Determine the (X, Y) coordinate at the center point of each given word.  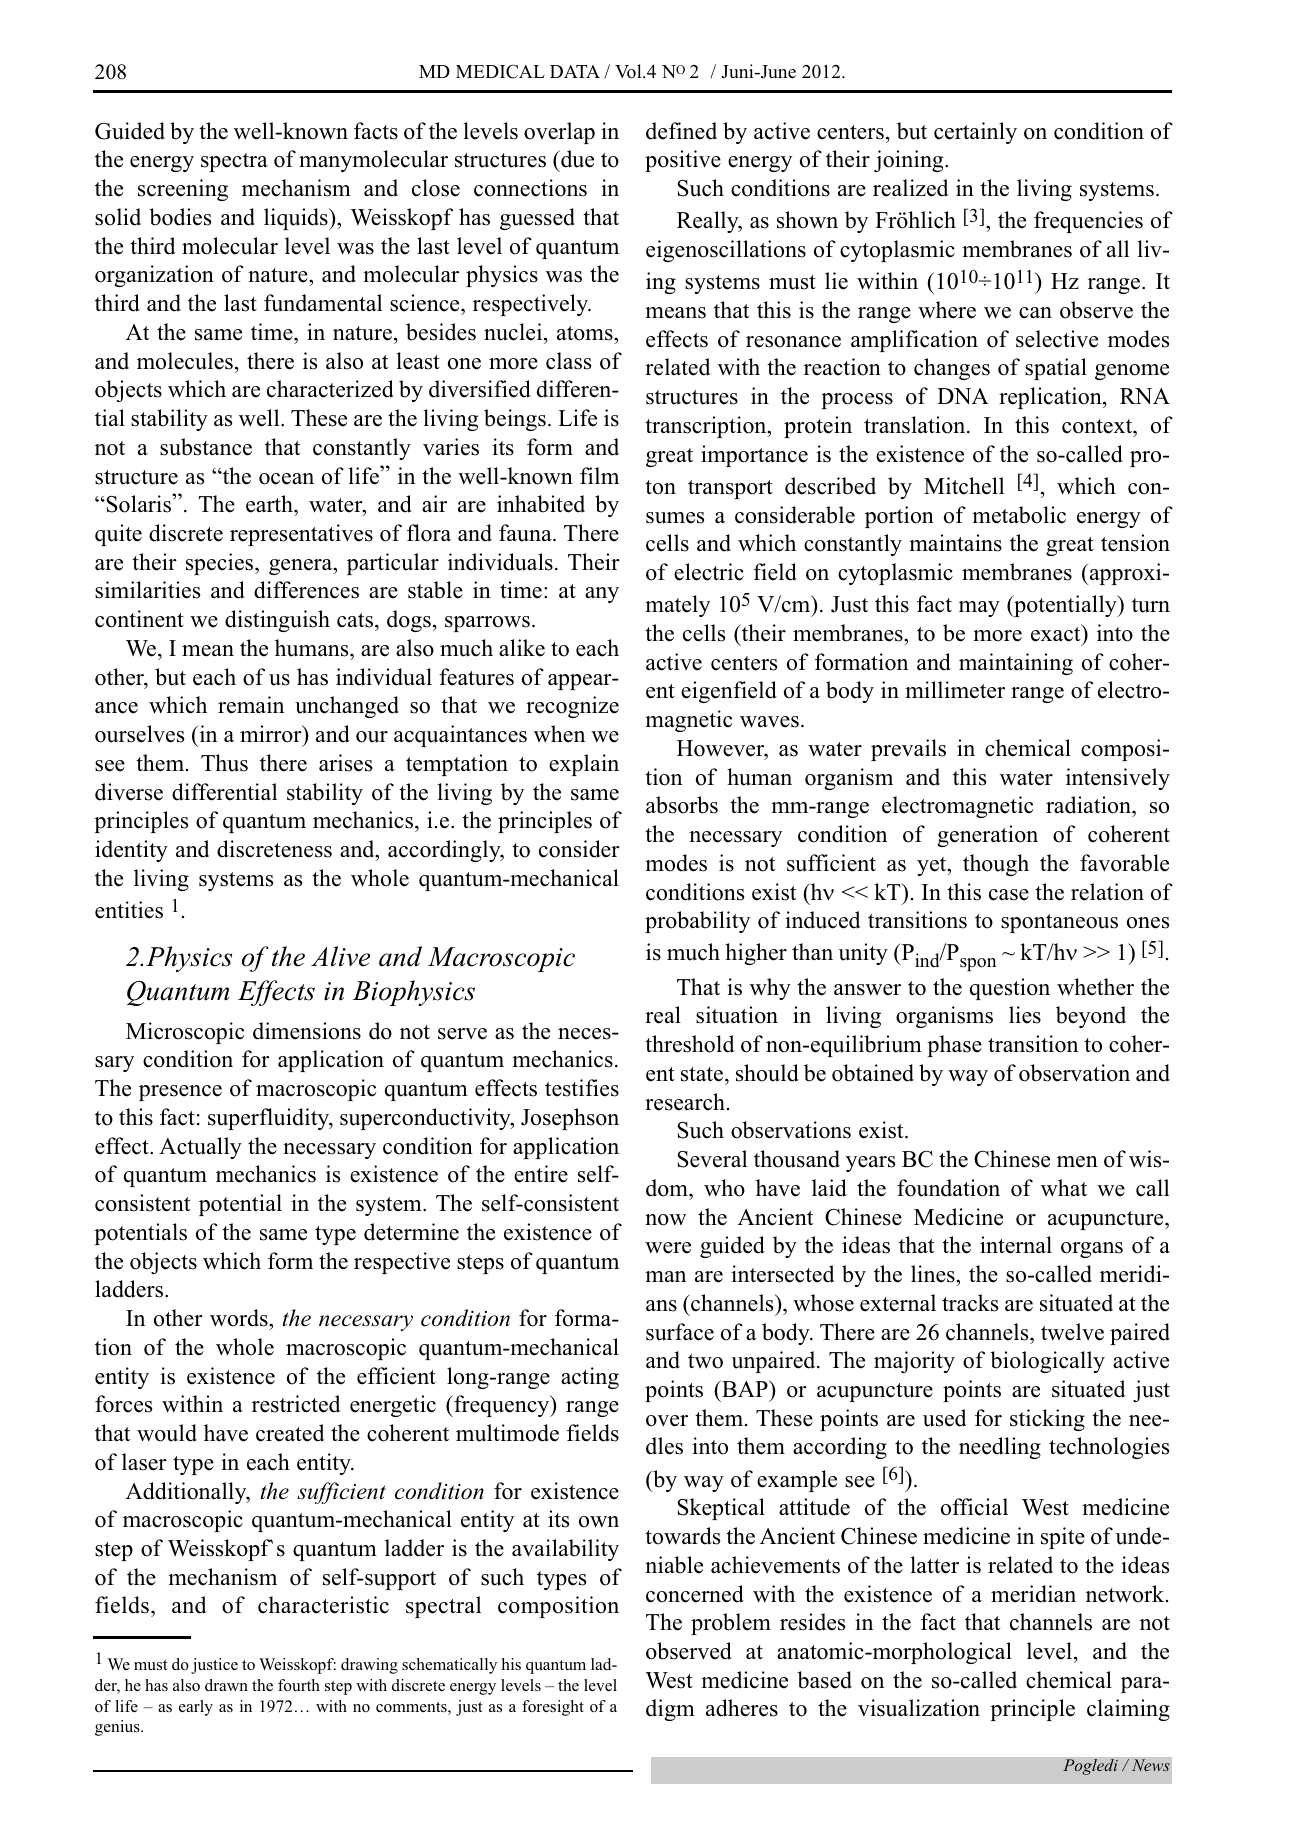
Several (712, 1159)
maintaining (1016, 664)
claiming (1128, 1710)
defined (681, 131)
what (1064, 1187)
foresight (553, 1708)
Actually (200, 1148)
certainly (975, 133)
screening (183, 190)
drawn (226, 1685)
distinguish (277, 621)
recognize (572, 707)
